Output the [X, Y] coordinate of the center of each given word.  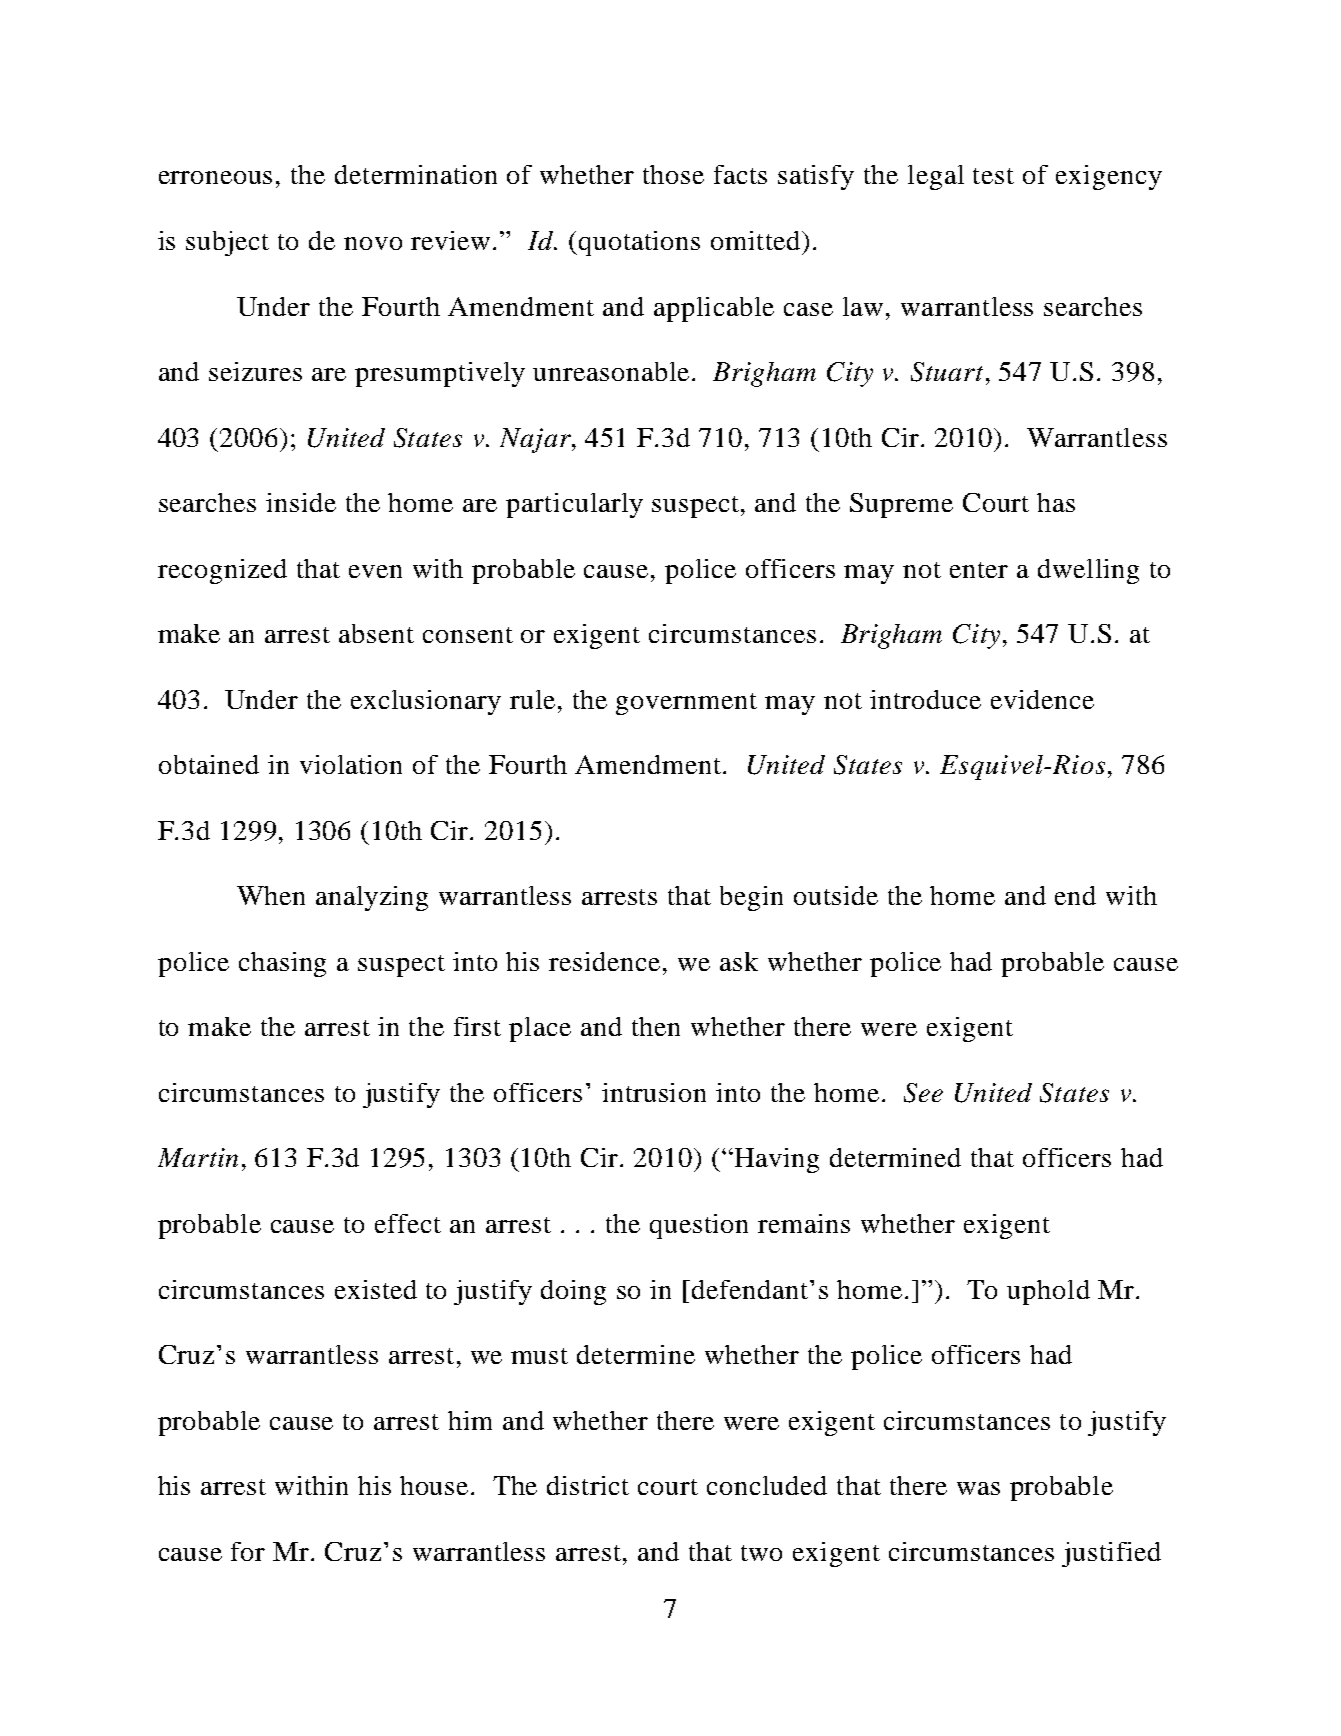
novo [373, 243]
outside [836, 895]
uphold [1048, 1292]
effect [408, 1223]
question [699, 1226]
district [588, 1485]
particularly [574, 505]
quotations [638, 243]
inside [301, 502]
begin [751, 898]
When [271, 895]
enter [979, 570]
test [993, 176]
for [248, 1551]
